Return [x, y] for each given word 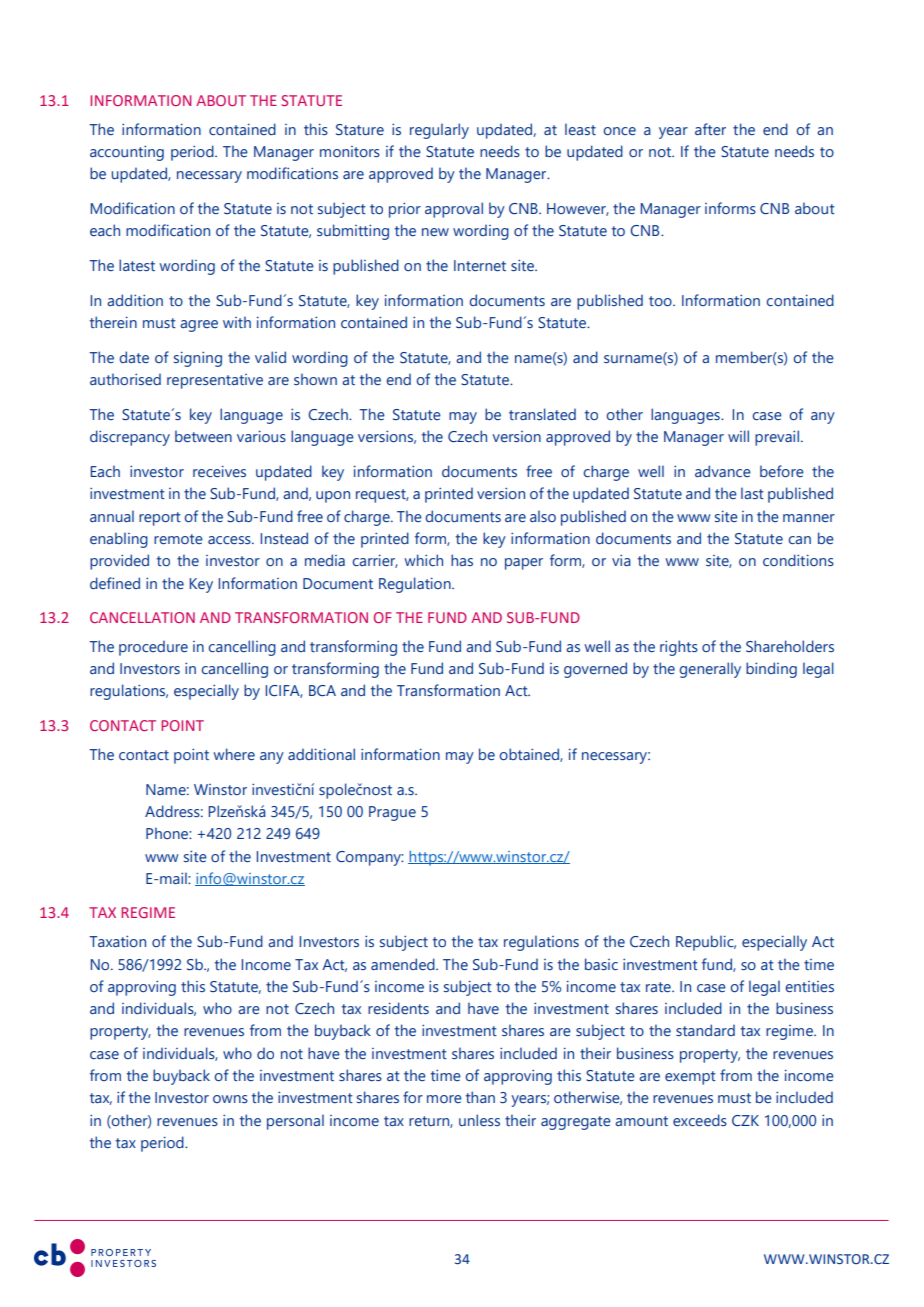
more [444, 1099]
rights [679, 648]
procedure [153, 648]
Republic [706, 943]
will [738, 436]
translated [542, 414]
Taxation [117, 941]
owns [230, 1099]
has [462, 560]
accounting [127, 153]
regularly [439, 131]
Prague [392, 813]
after [710, 129]
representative [215, 381]
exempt [690, 1078]
